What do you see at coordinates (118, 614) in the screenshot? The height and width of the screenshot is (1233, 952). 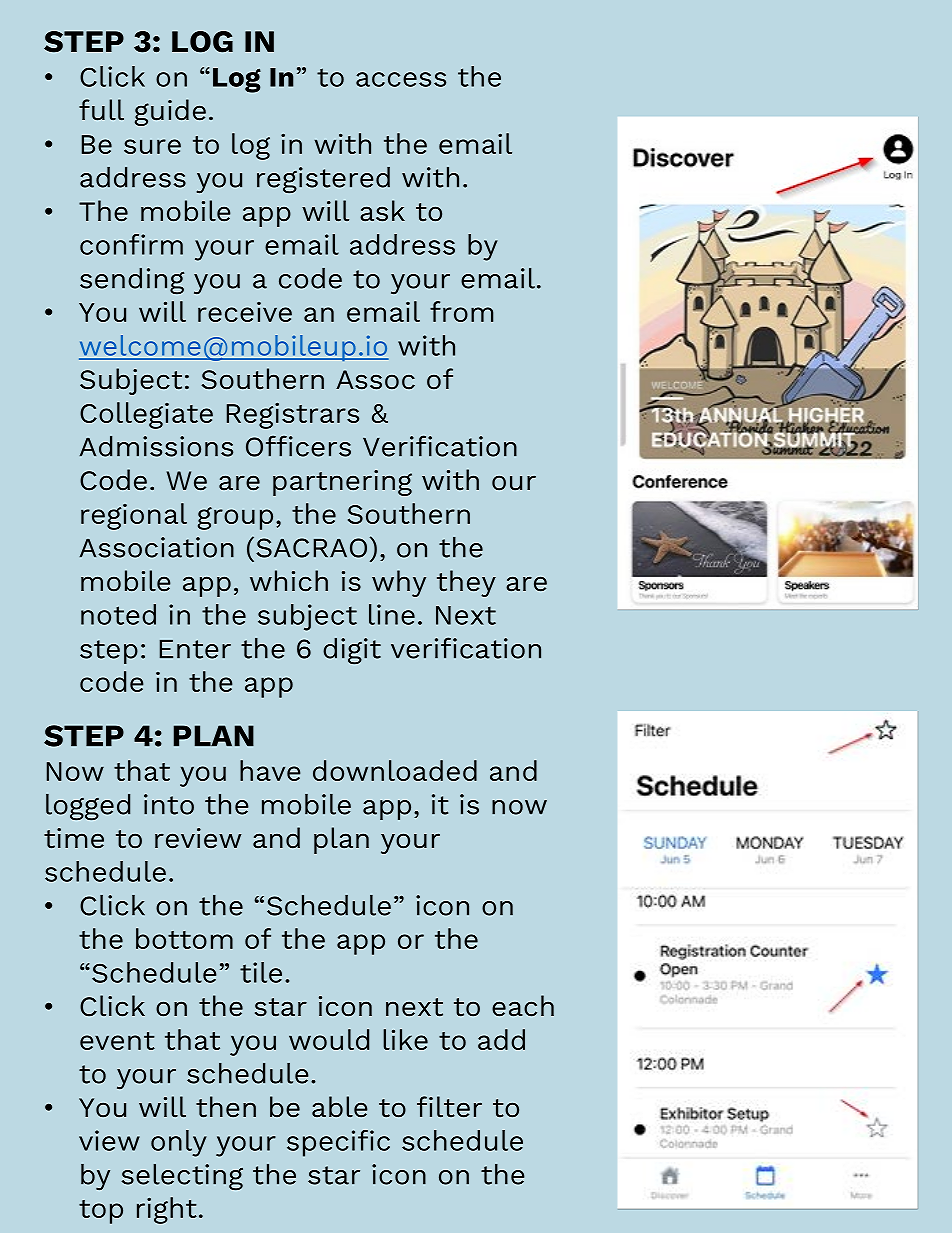 I see `noted` at bounding box center [118, 614].
